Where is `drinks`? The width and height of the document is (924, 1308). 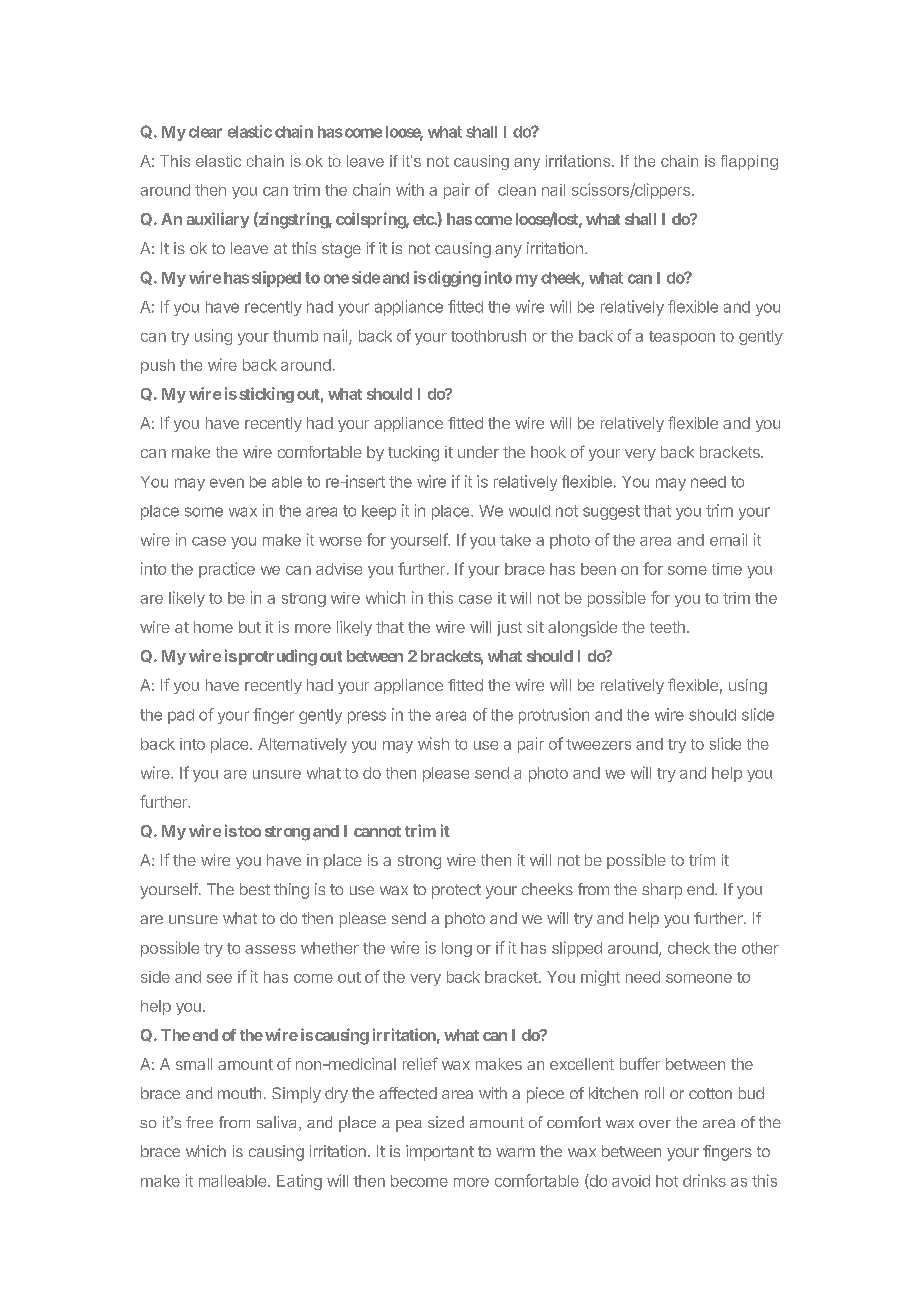
drinks is located at coordinates (704, 1180).
